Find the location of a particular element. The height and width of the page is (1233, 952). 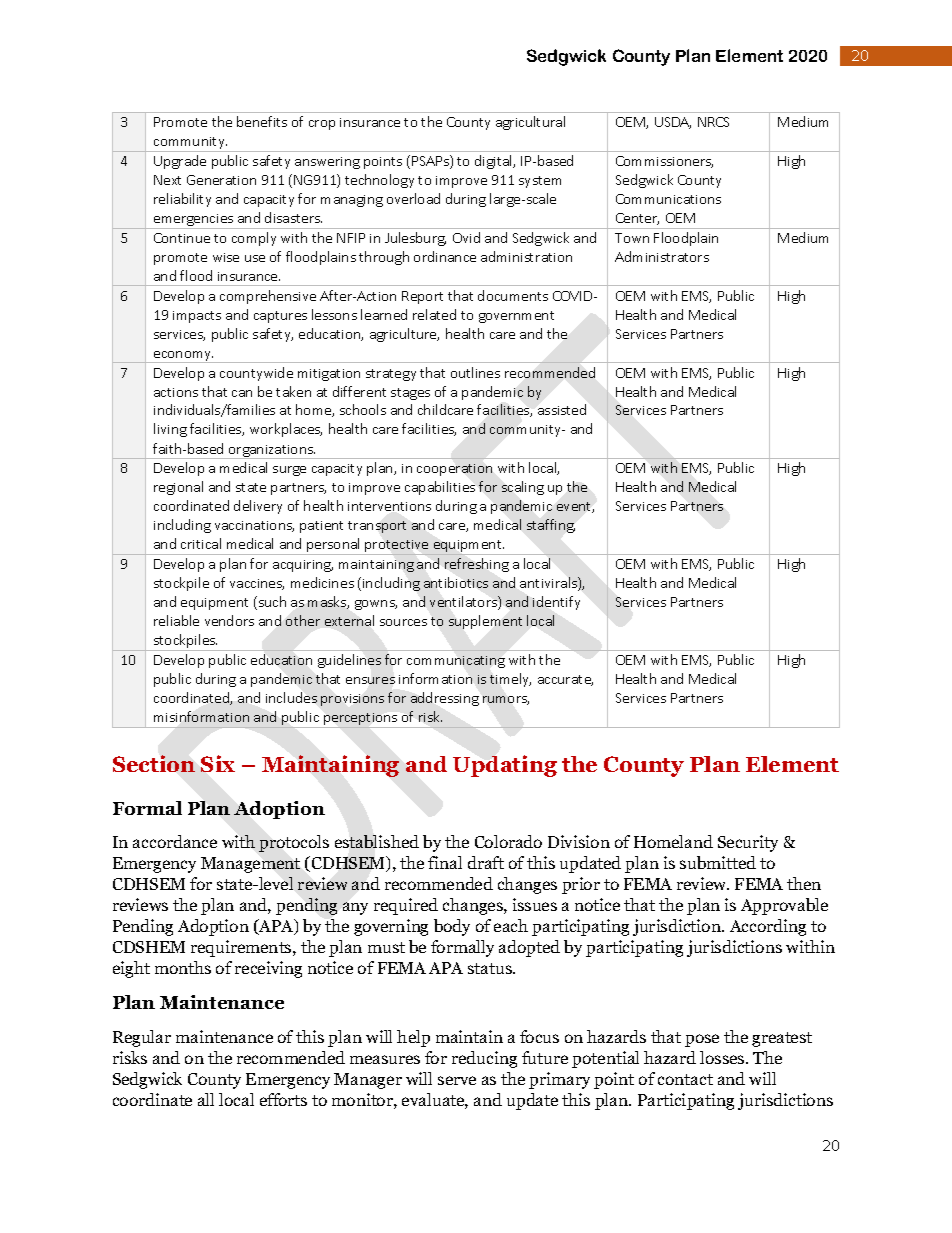

assisted is located at coordinates (562, 409).
